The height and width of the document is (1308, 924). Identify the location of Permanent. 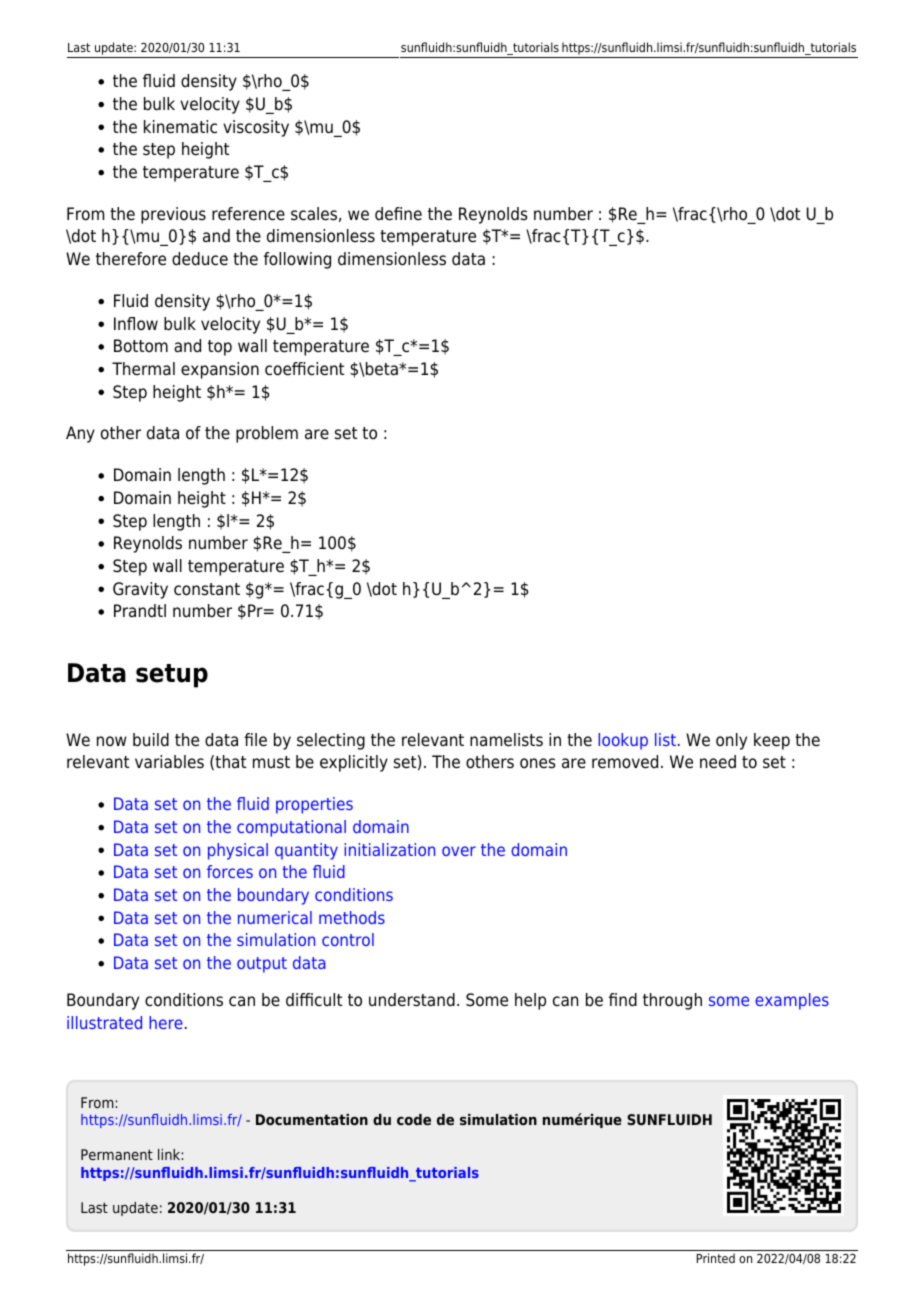
(117, 1154).
